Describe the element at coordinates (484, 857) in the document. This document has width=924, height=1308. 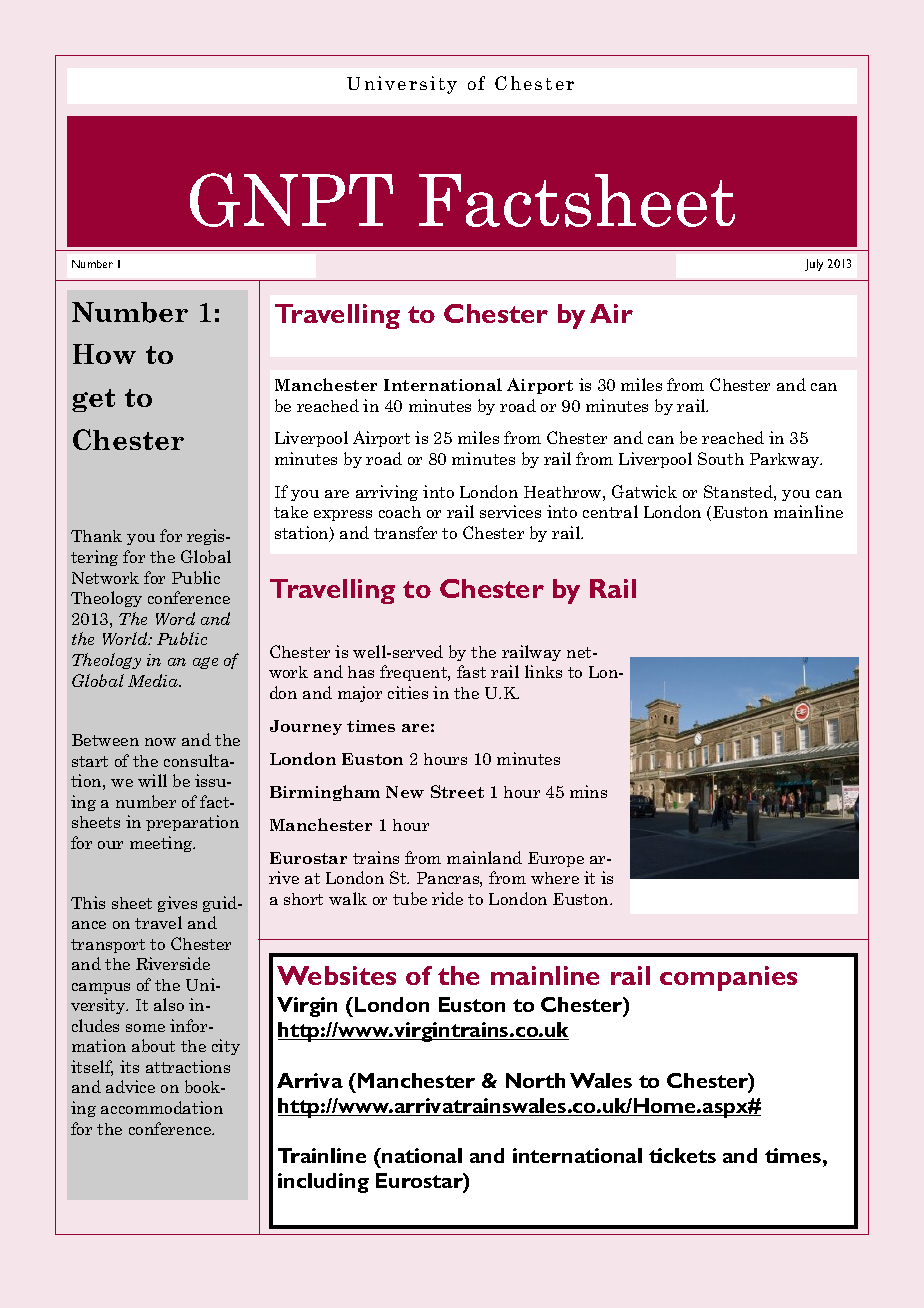
I see `mainland` at that location.
